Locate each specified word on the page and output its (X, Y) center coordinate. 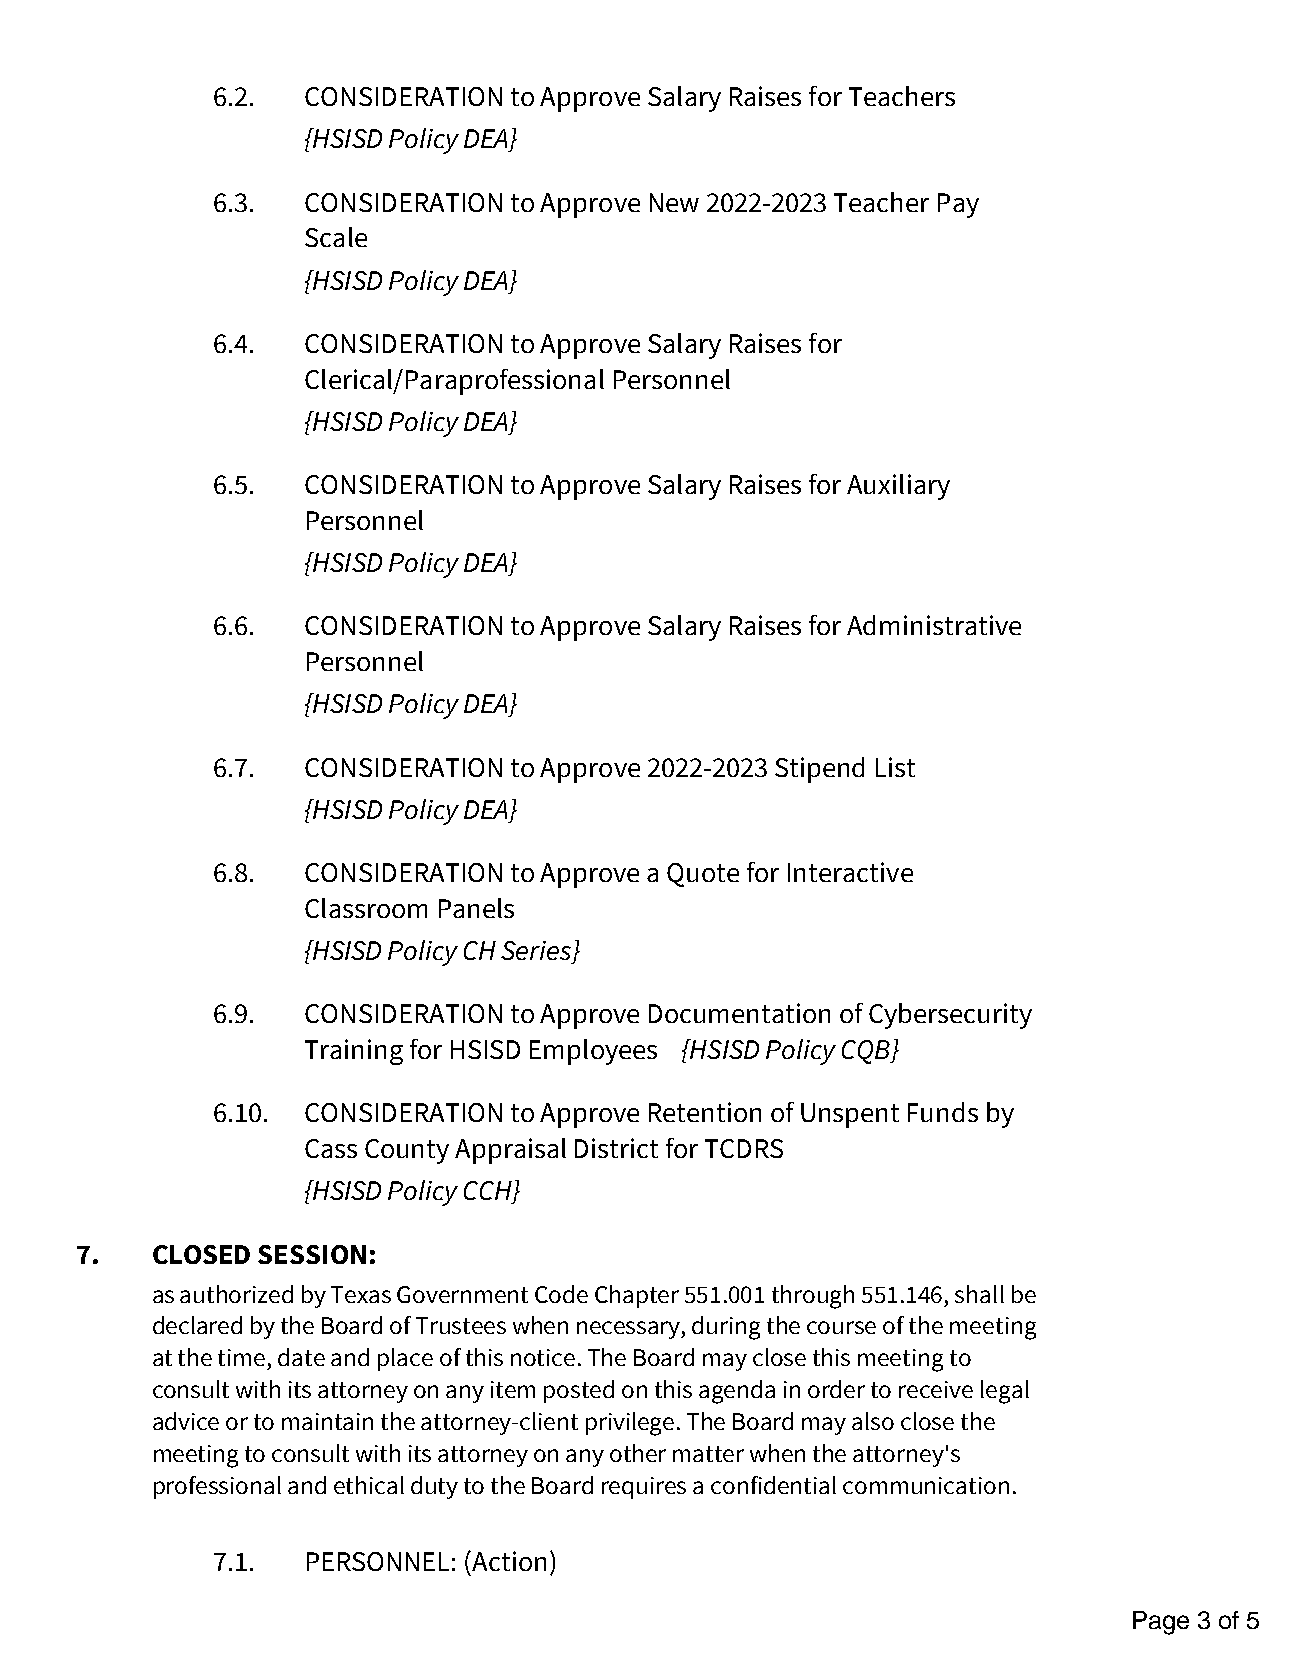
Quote (703, 875)
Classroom (366, 908)
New (674, 202)
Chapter (637, 1296)
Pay (958, 205)
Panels (476, 908)
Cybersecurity (950, 1016)
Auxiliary (898, 487)
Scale (336, 237)
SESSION (312, 1254)
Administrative (934, 625)
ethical (369, 1485)
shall (979, 1294)
